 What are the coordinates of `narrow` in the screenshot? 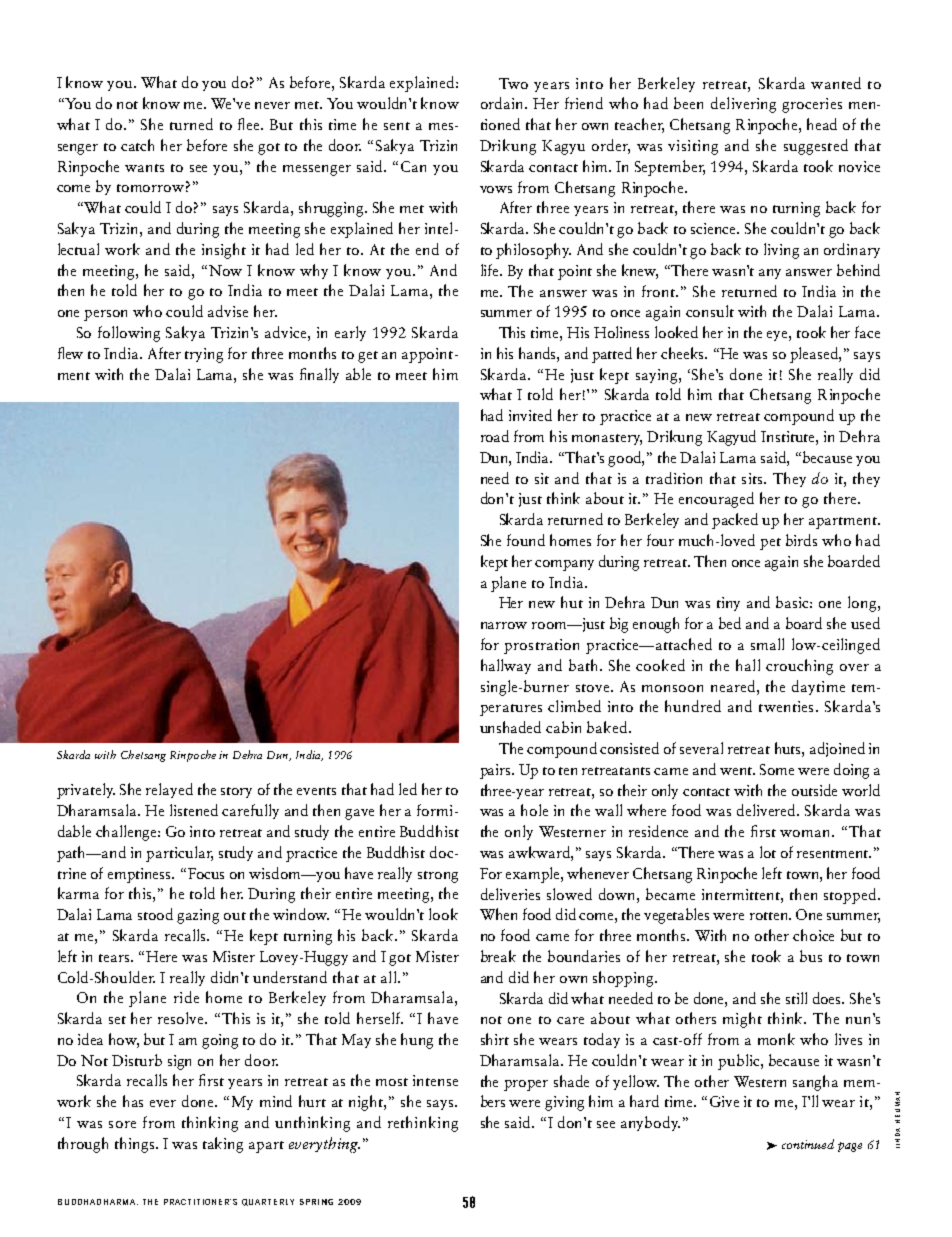 It's located at (504, 625).
